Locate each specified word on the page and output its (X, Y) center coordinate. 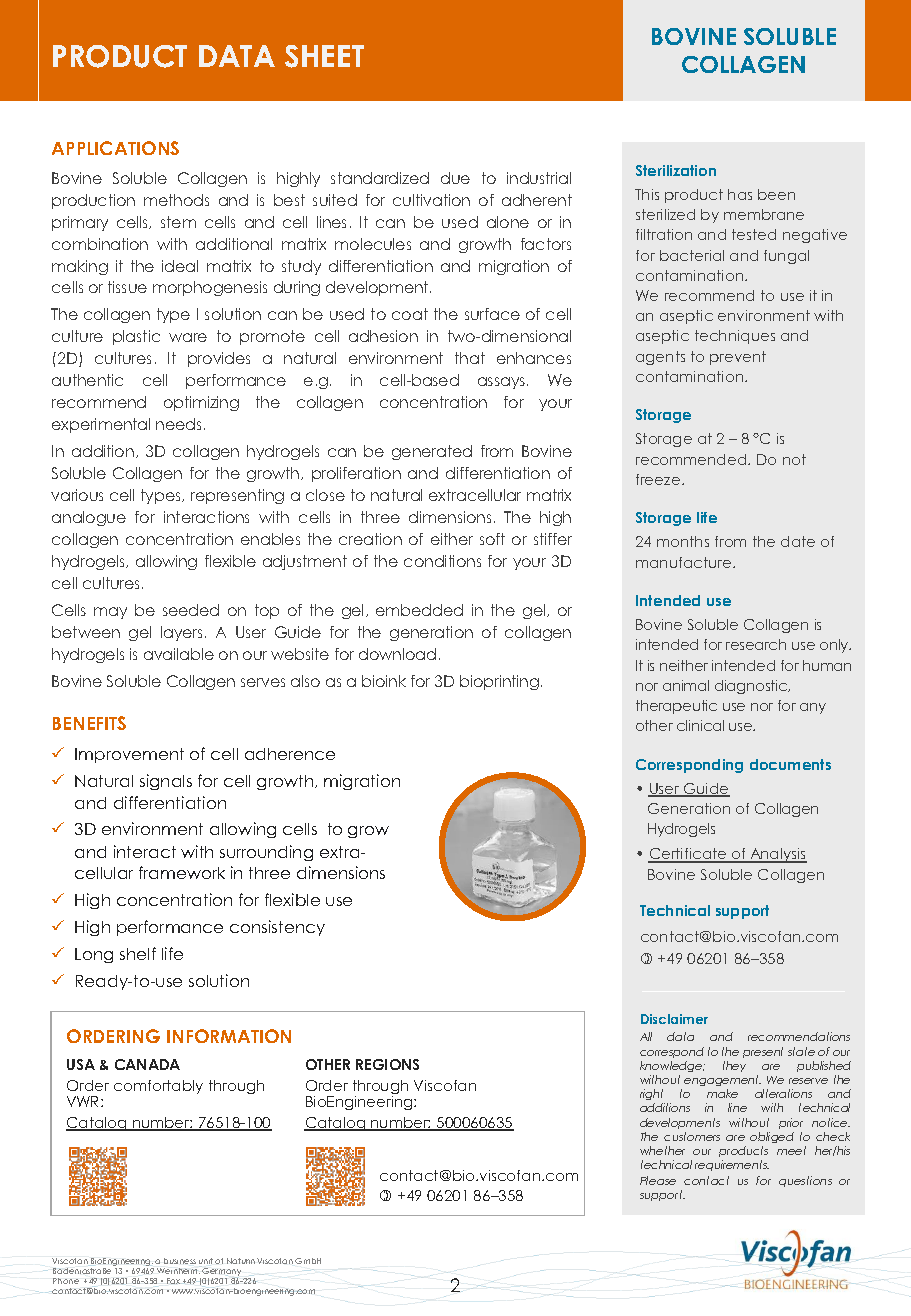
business (180, 1261)
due (455, 178)
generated (432, 452)
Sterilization (676, 170)
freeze (659, 479)
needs (178, 424)
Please (658, 1180)
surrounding (266, 853)
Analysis (777, 855)
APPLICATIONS (115, 148)
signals (166, 782)
